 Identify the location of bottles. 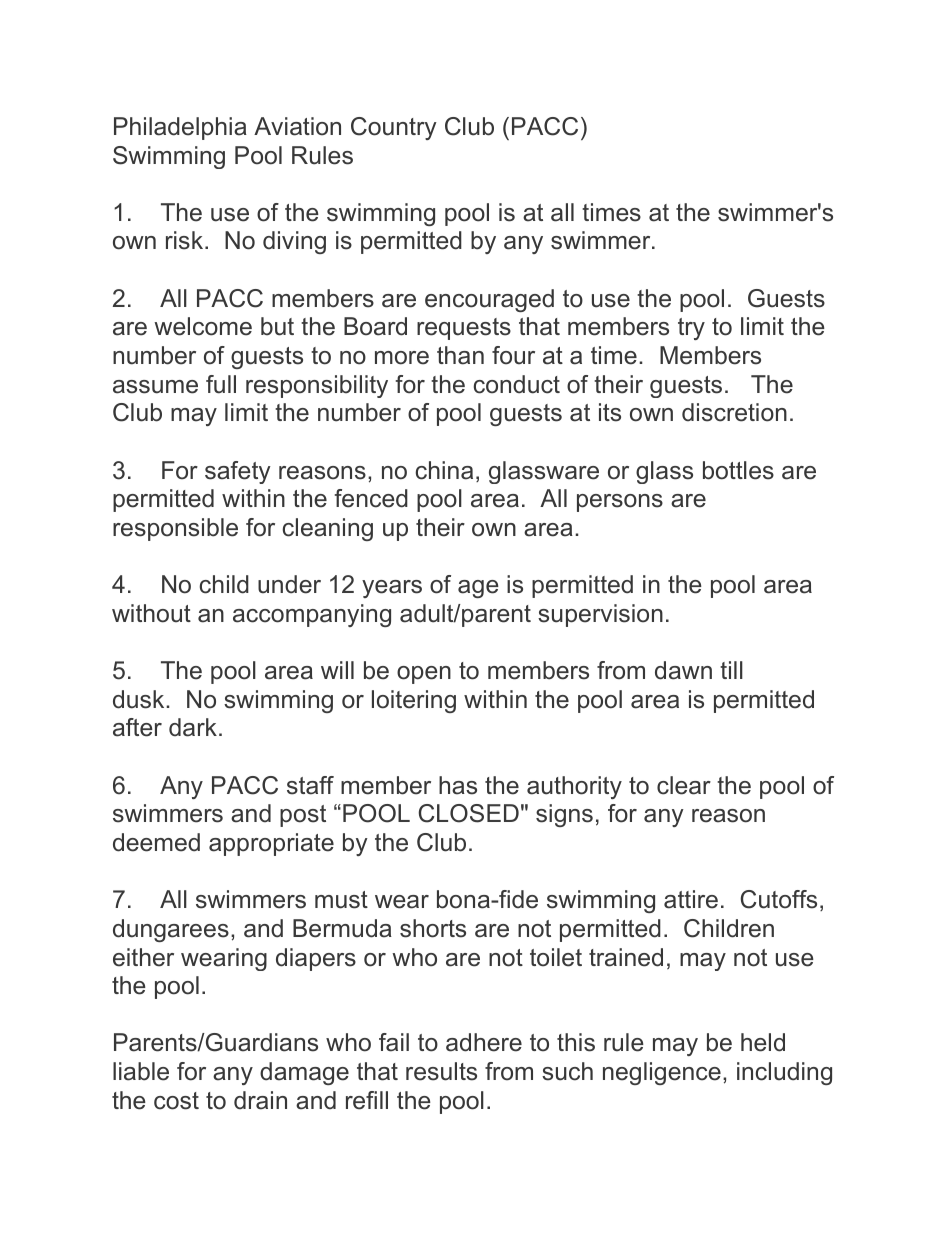
(738, 470).
